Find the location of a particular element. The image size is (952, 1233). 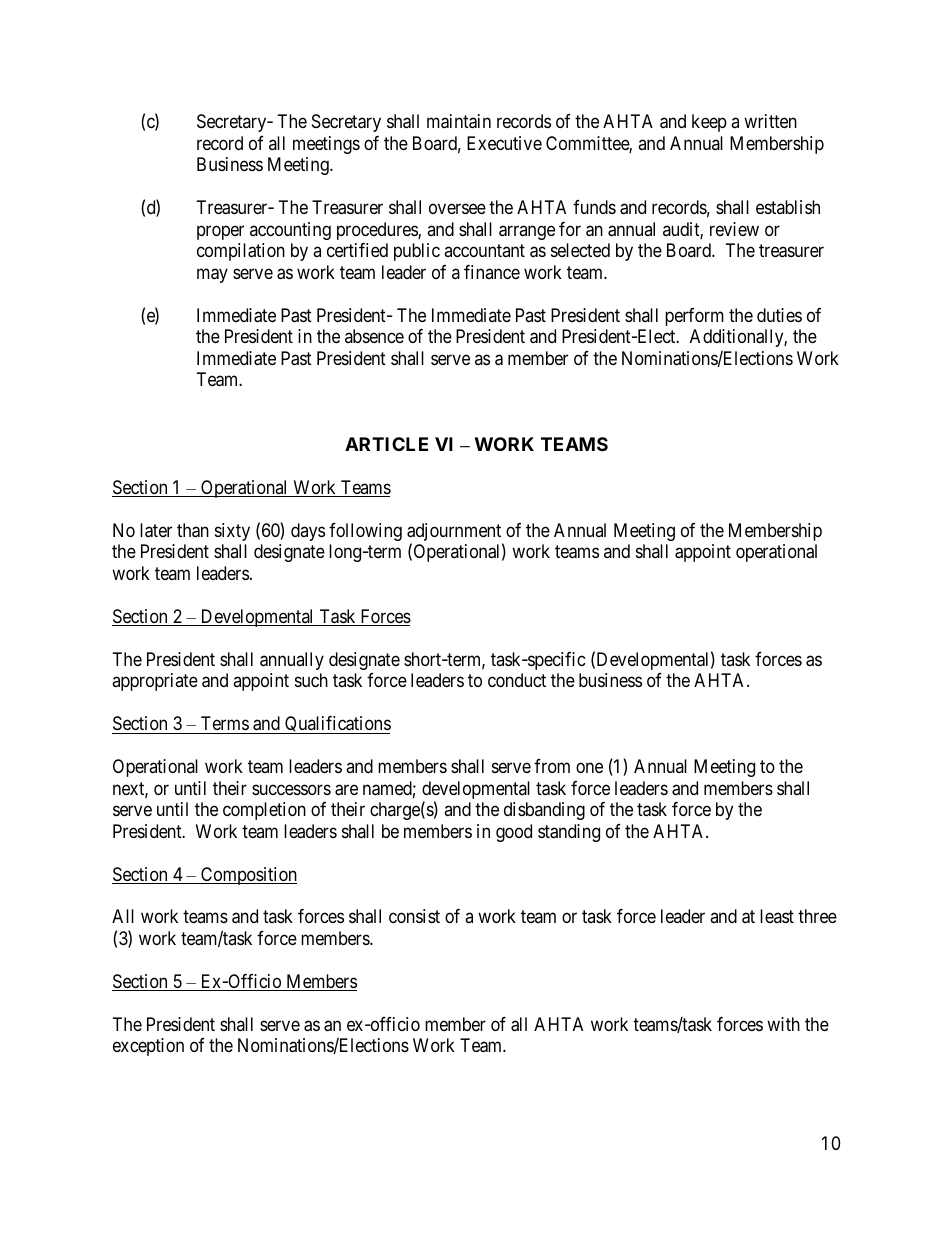

adjournment is located at coordinates (455, 533).
